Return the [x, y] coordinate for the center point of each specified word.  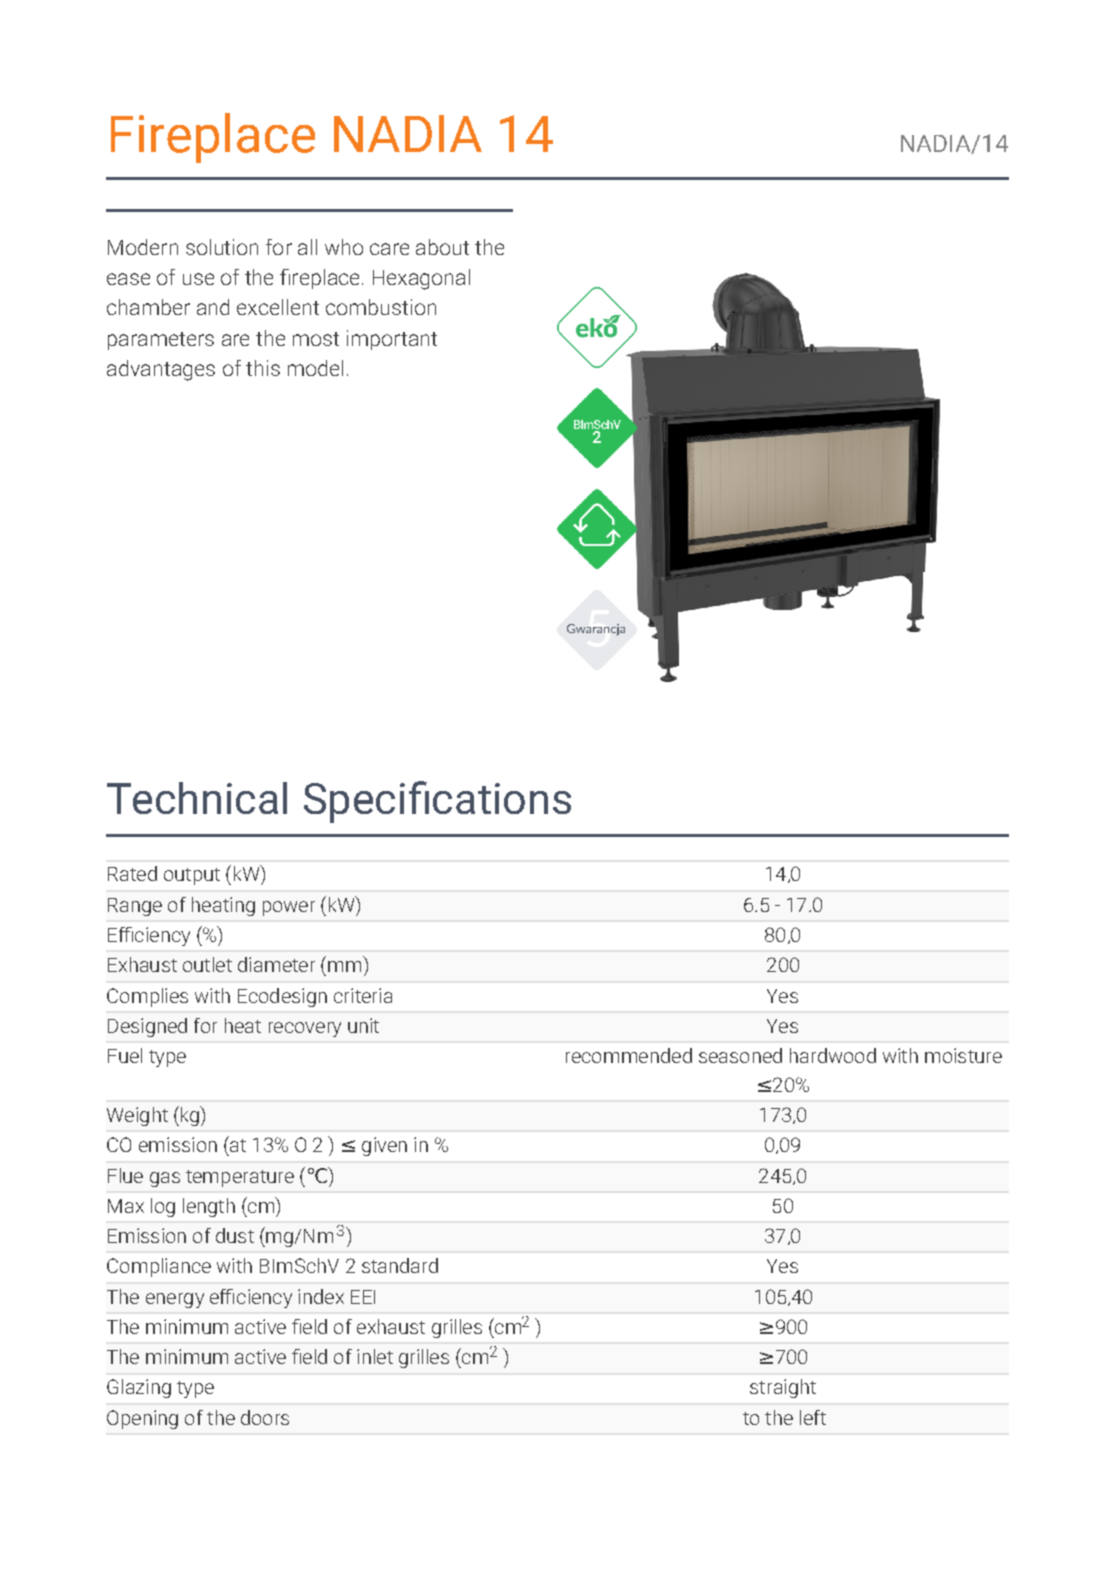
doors [265, 1417]
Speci [354, 803]
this [263, 368]
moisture [963, 1055]
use [198, 279]
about [442, 247]
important [392, 340]
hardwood [833, 1055]
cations [502, 798]
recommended [629, 1055]
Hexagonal [421, 279]
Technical [197, 798]
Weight [137, 1116]
